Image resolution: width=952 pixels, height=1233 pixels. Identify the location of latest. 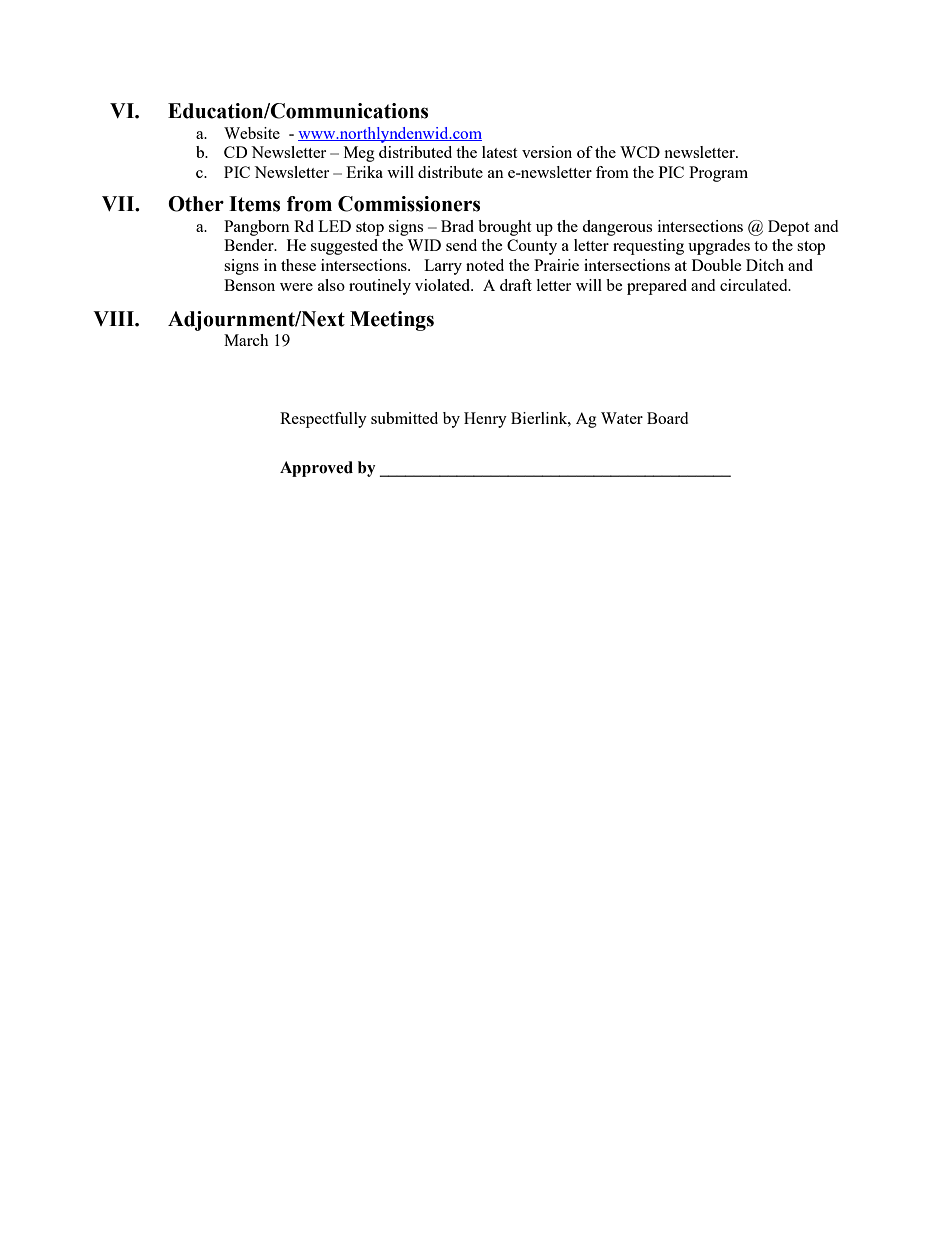
(499, 152).
